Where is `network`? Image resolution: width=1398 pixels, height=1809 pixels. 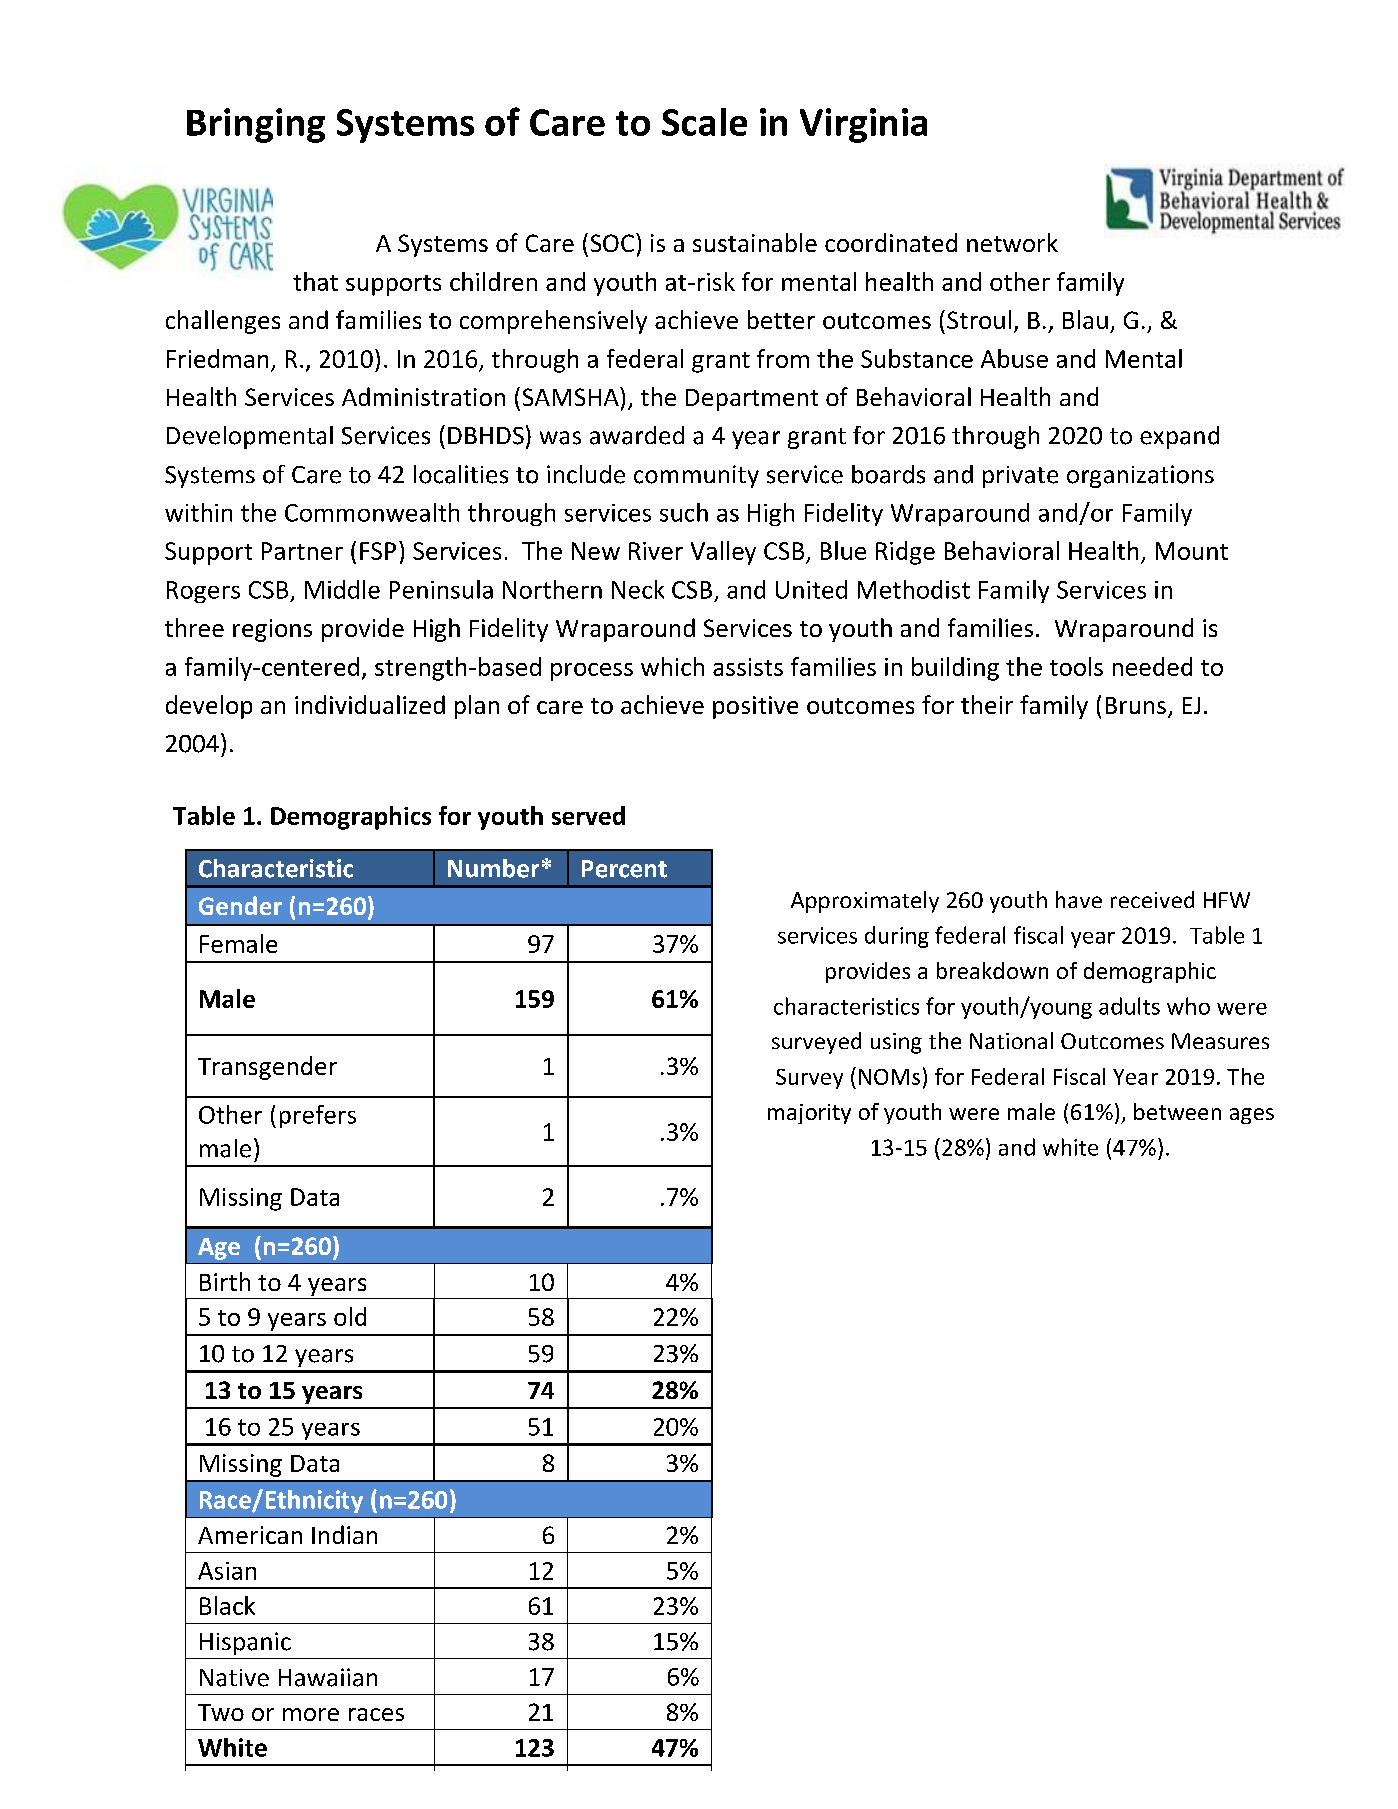 network is located at coordinates (1012, 242).
